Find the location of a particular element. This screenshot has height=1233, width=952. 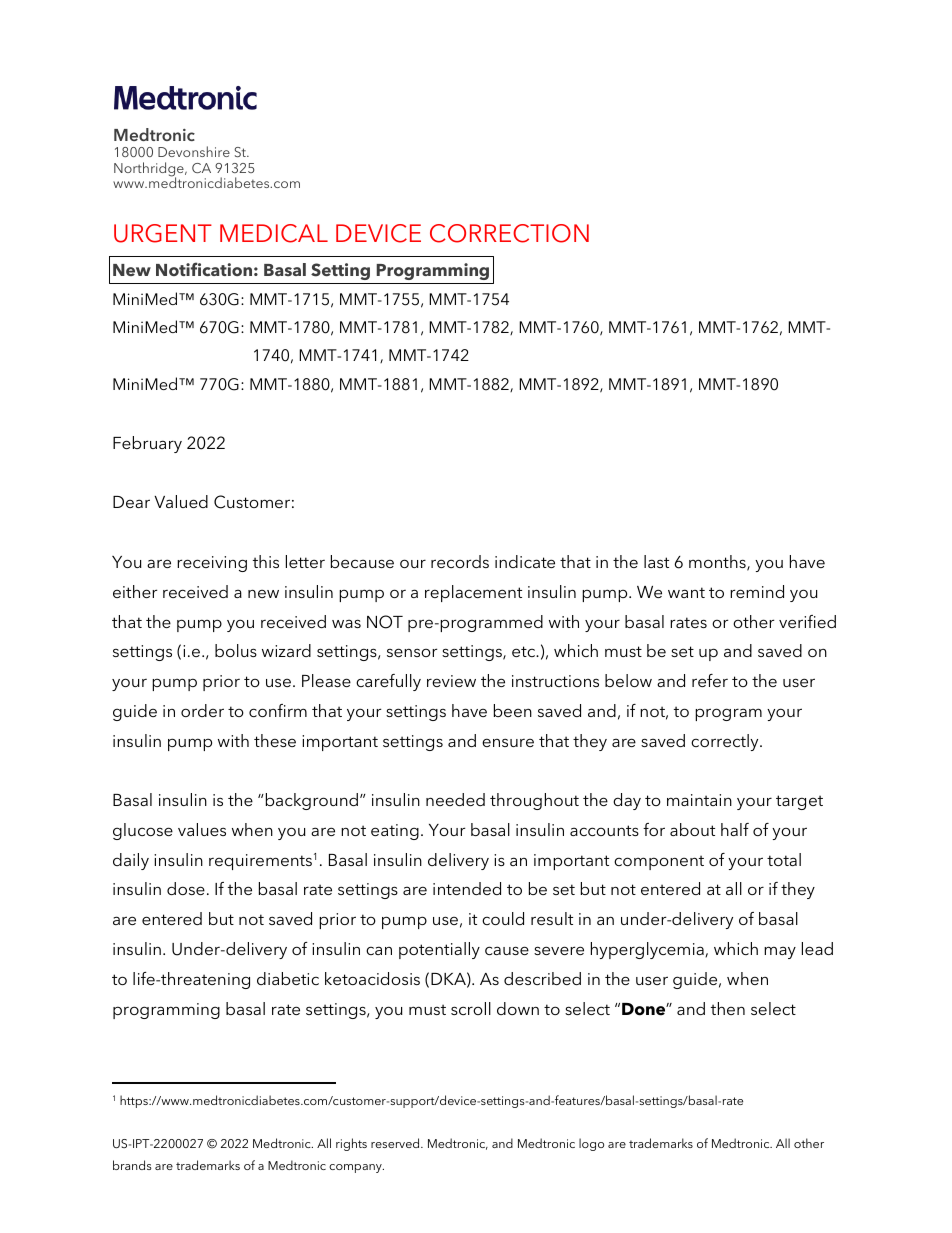

correctly is located at coordinates (726, 742).
